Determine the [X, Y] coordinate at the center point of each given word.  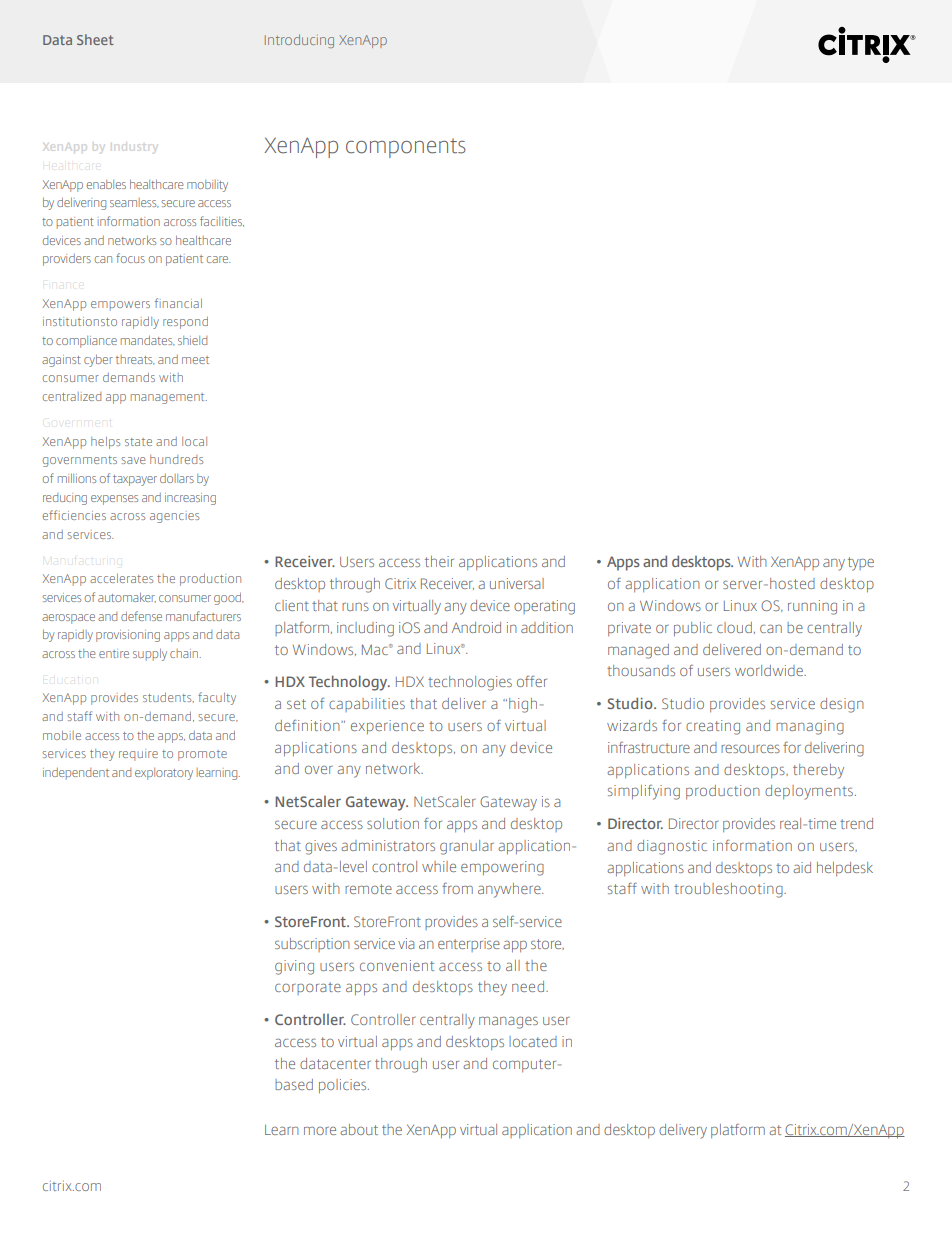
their [439, 561]
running [812, 607]
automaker [127, 598]
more [320, 1131]
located [533, 1041]
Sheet [95, 39]
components [406, 148]
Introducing [299, 41]
